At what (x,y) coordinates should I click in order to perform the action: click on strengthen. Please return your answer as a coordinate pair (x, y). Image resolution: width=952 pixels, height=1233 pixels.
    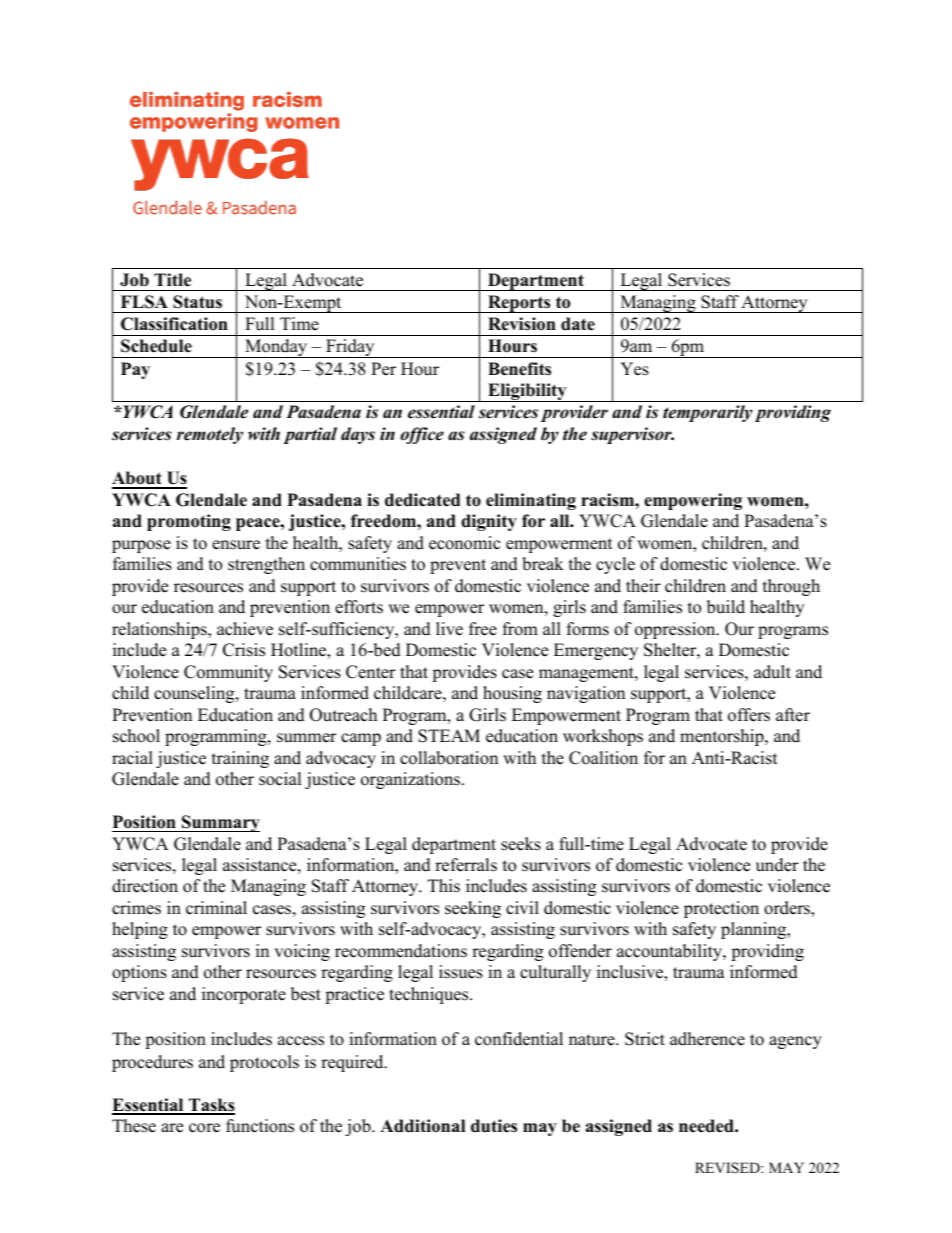
    Looking at the image, I should click on (266, 565).
